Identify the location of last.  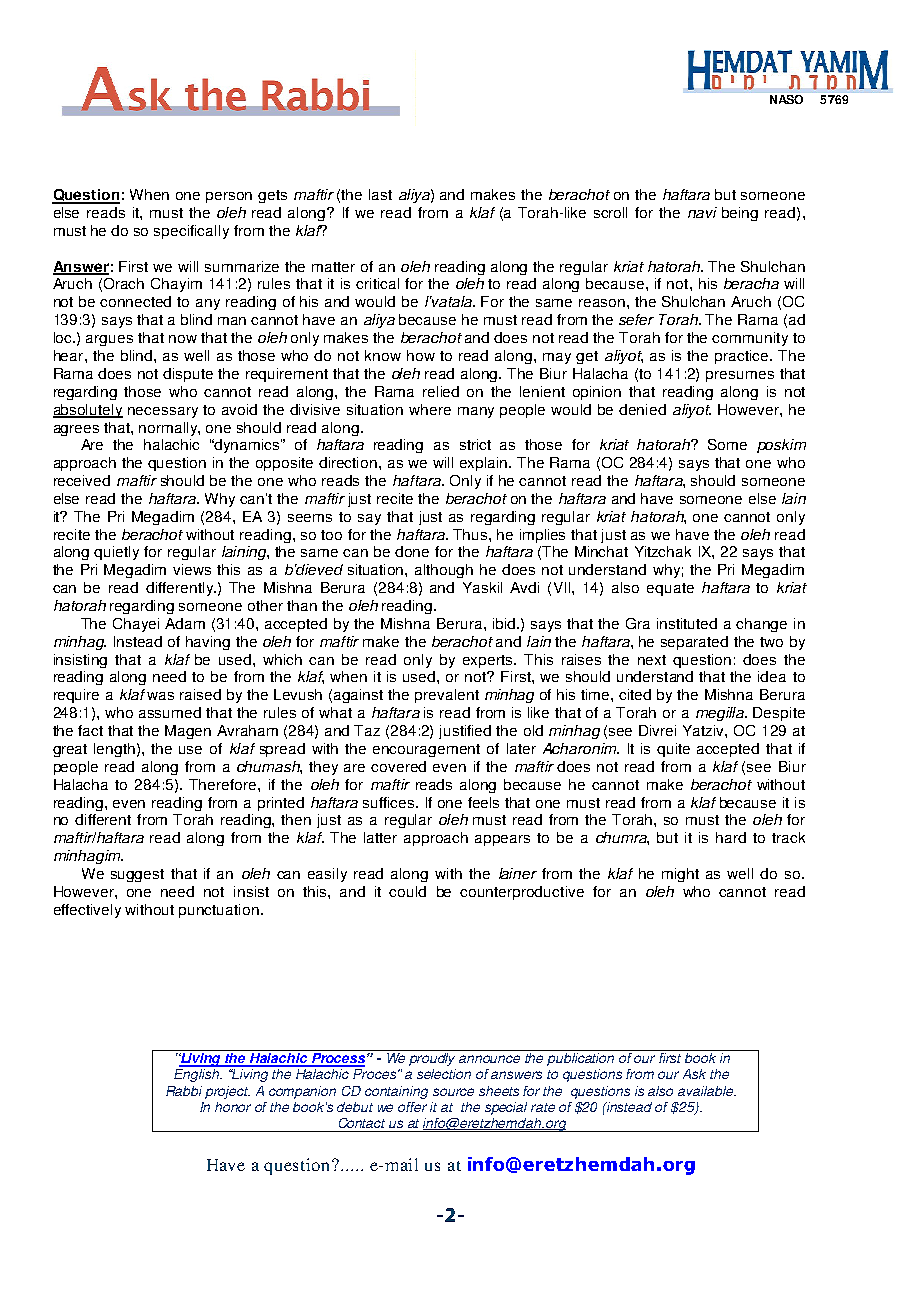
(380, 194).
